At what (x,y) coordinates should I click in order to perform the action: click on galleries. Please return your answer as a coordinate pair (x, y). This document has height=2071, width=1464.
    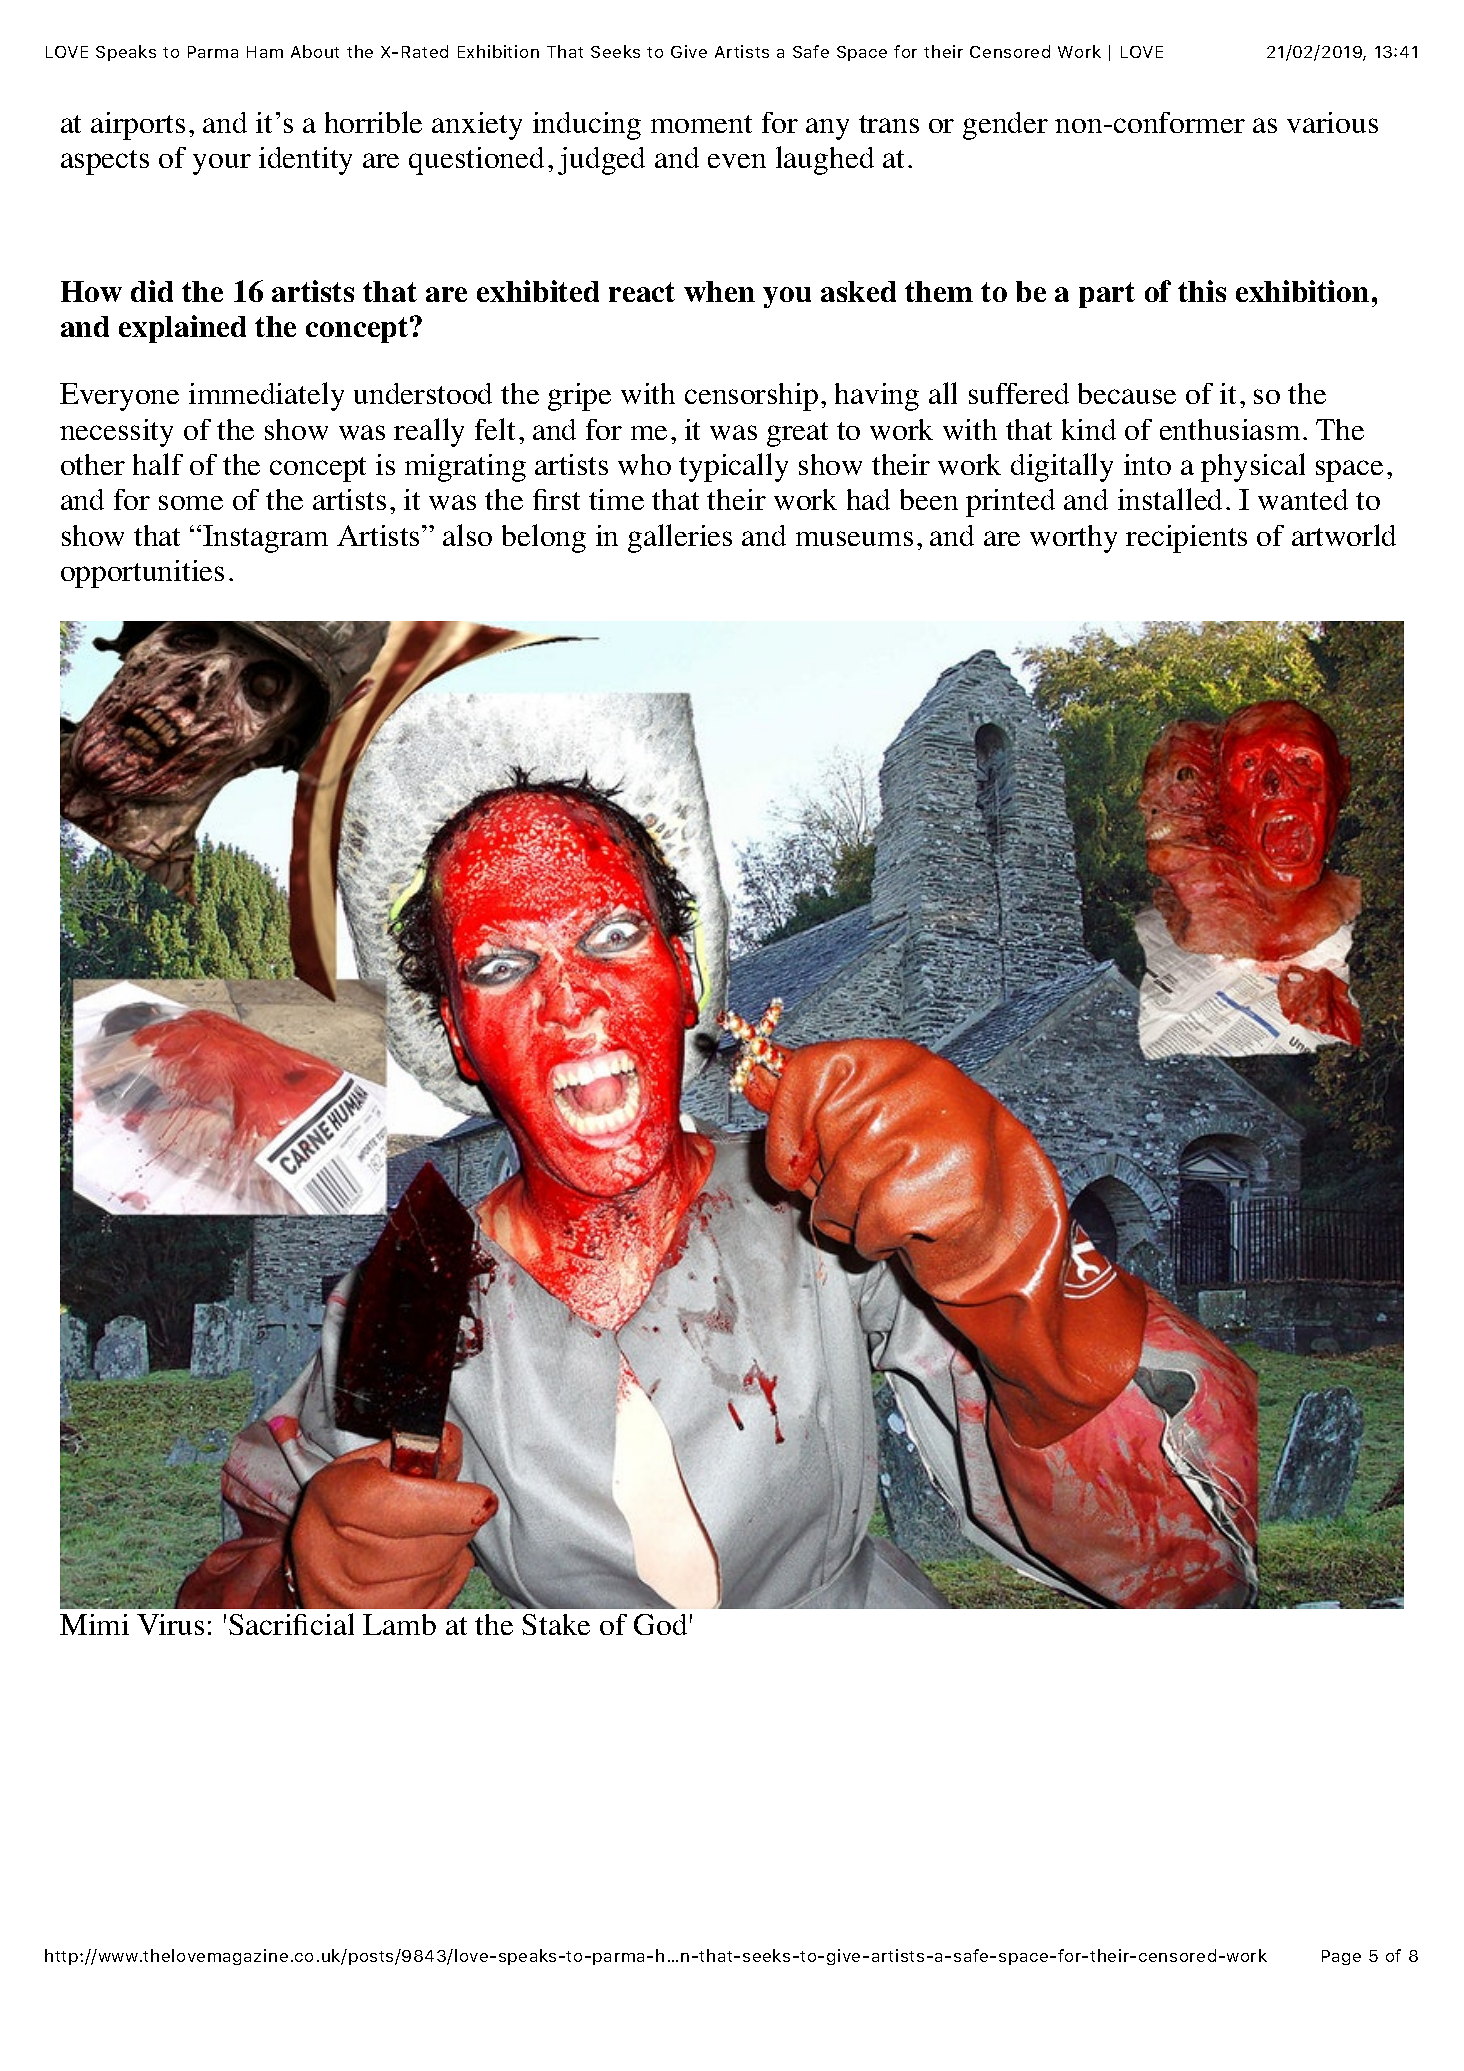
    Looking at the image, I should click on (680, 538).
